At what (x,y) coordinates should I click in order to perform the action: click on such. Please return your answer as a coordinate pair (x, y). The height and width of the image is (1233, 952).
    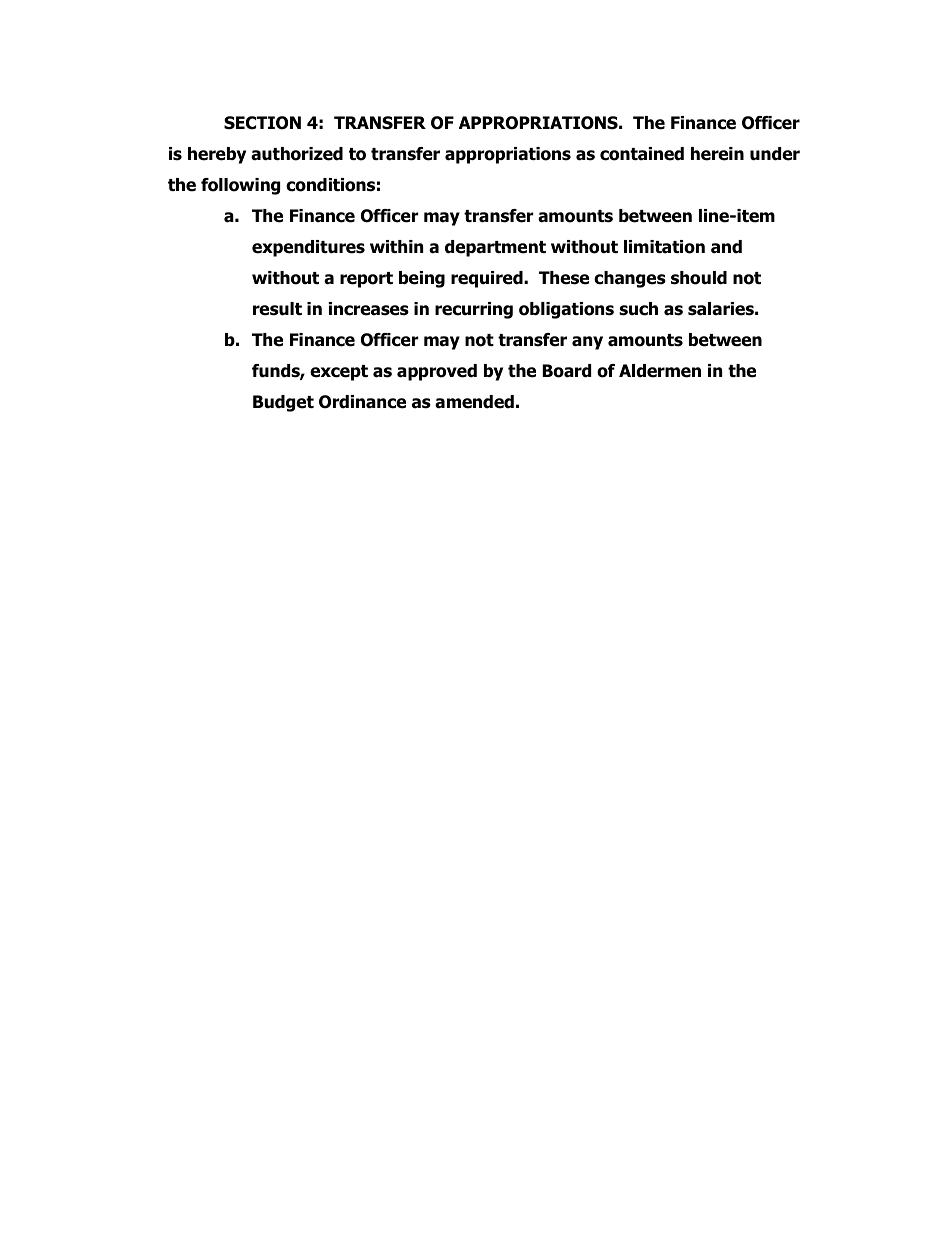
    Looking at the image, I should click on (638, 309).
